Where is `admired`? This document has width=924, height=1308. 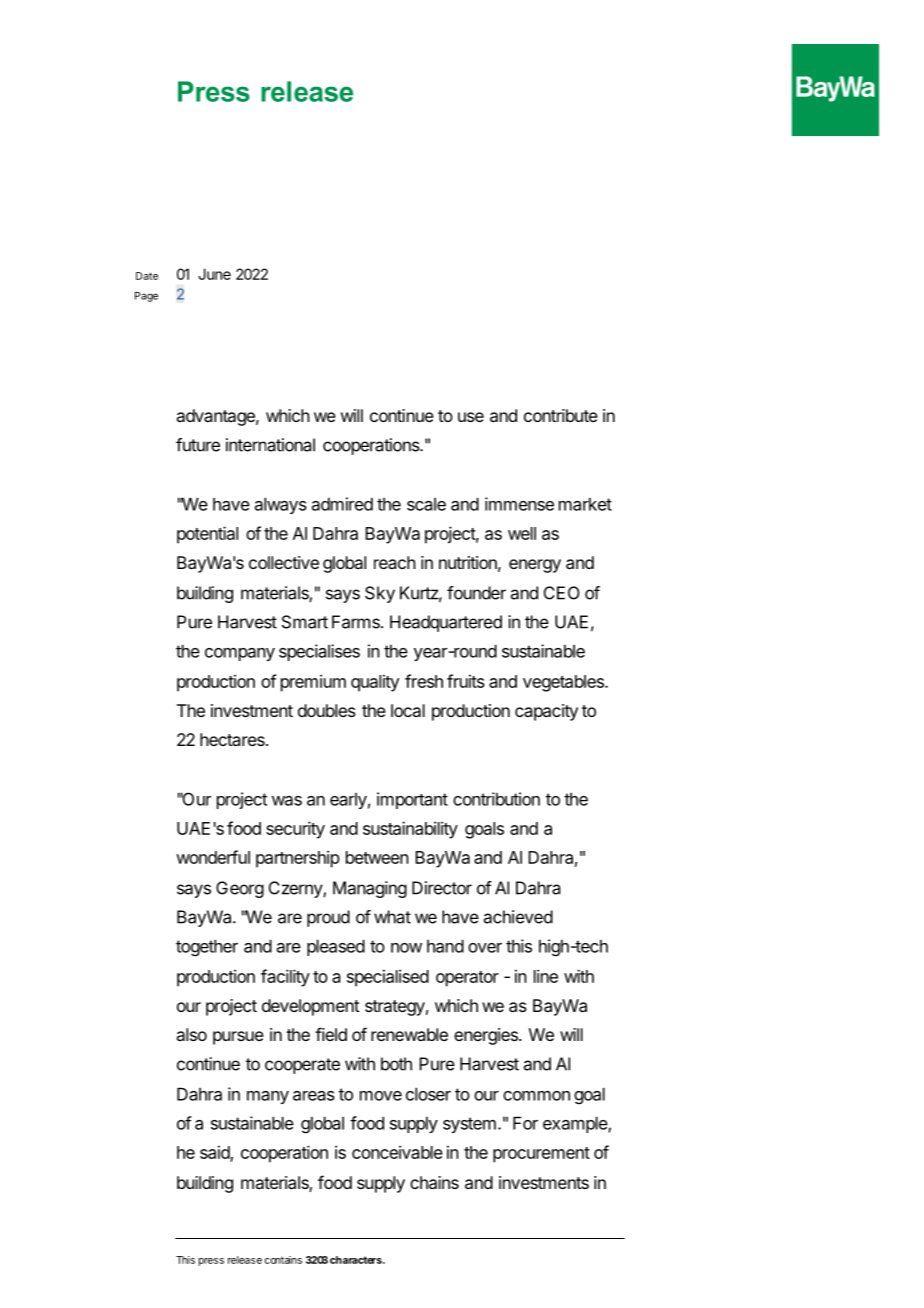 admired is located at coordinates (342, 504).
